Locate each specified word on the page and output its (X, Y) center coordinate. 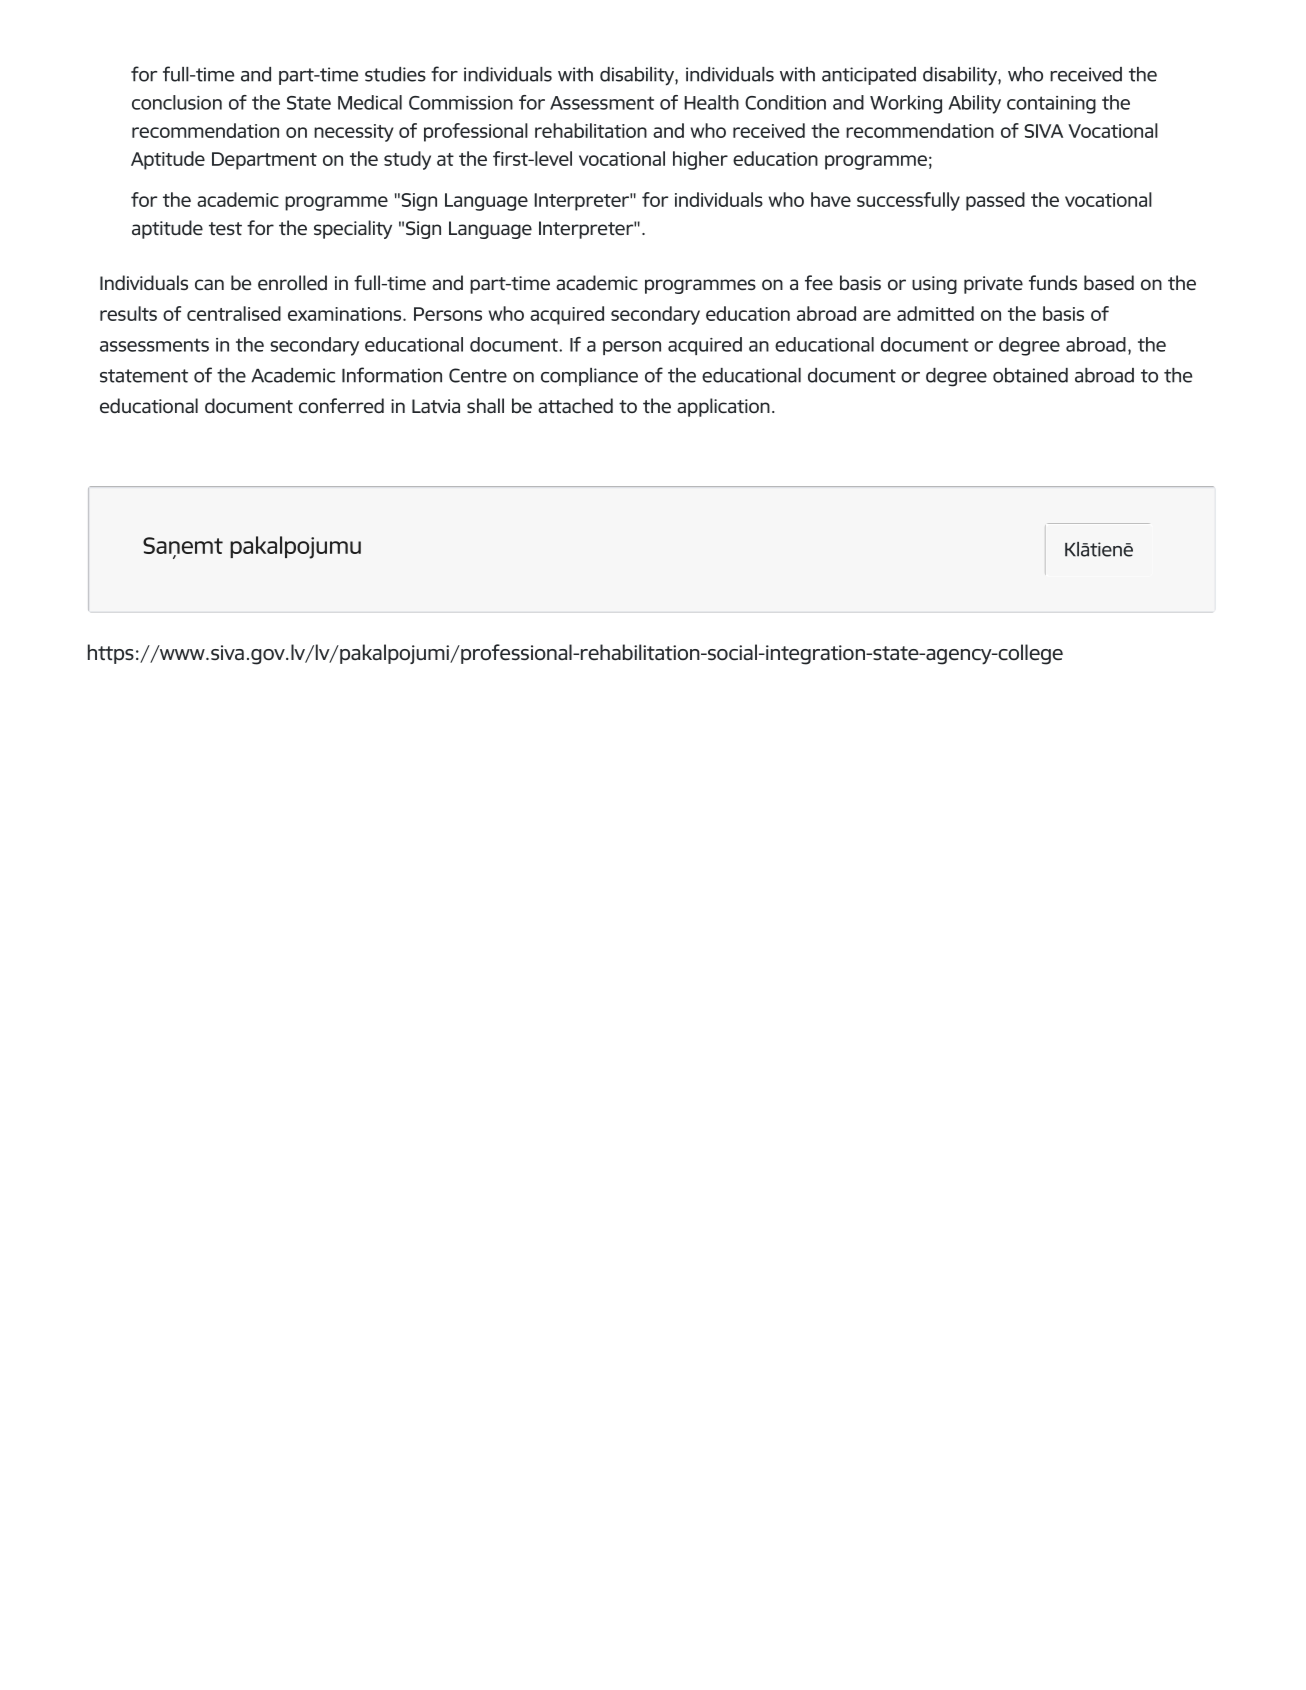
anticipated (869, 76)
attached (575, 405)
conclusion (177, 102)
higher (700, 160)
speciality (353, 229)
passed (995, 201)
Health (711, 102)
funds (1053, 282)
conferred (341, 405)
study (407, 160)
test (225, 228)
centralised (234, 313)
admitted (935, 313)
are (877, 315)
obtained (1030, 375)
